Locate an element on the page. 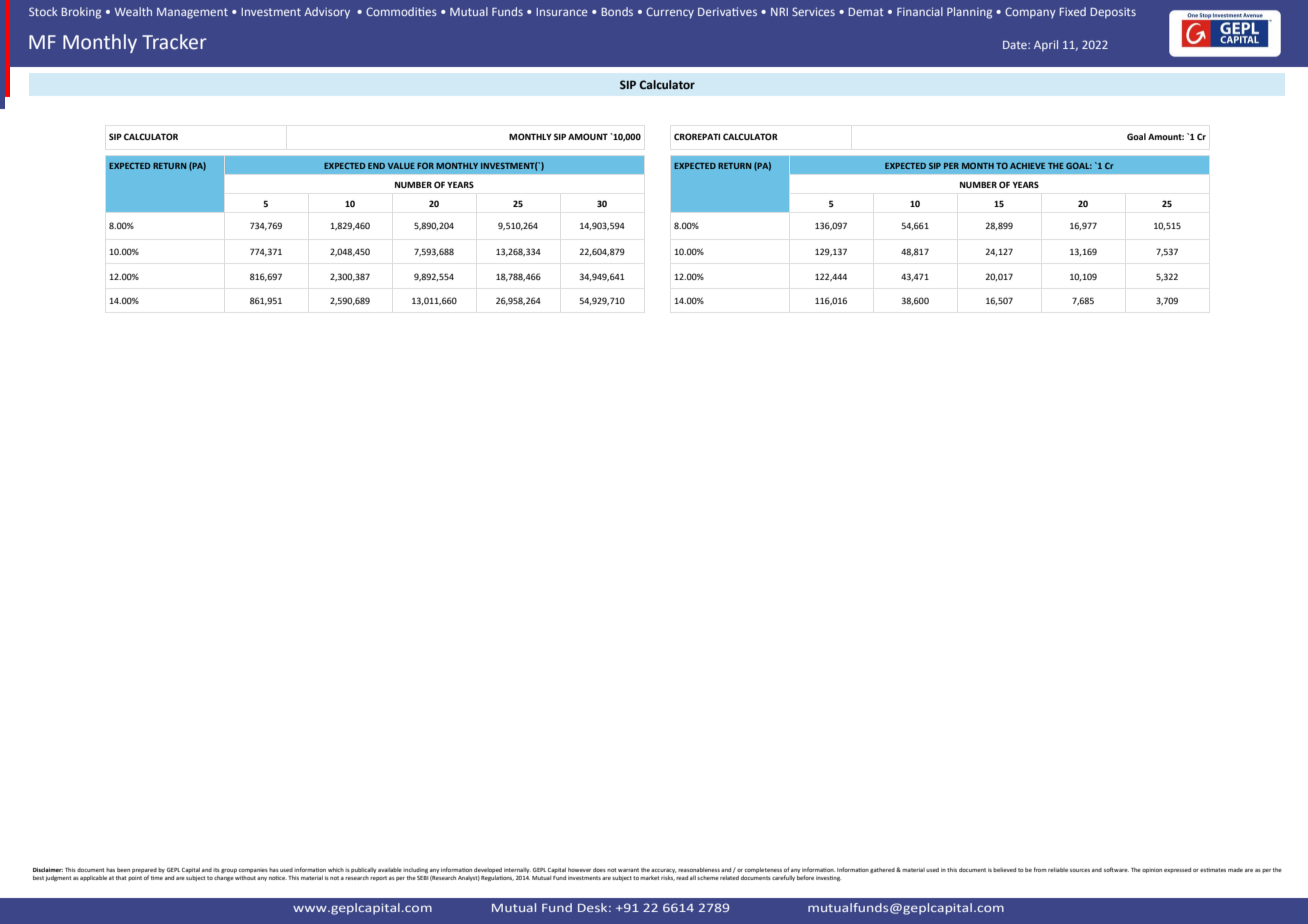 Image resolution: width=1308 pixels, height=924 pixels. ACHIEVE is located at coordinates (1027, 165).
